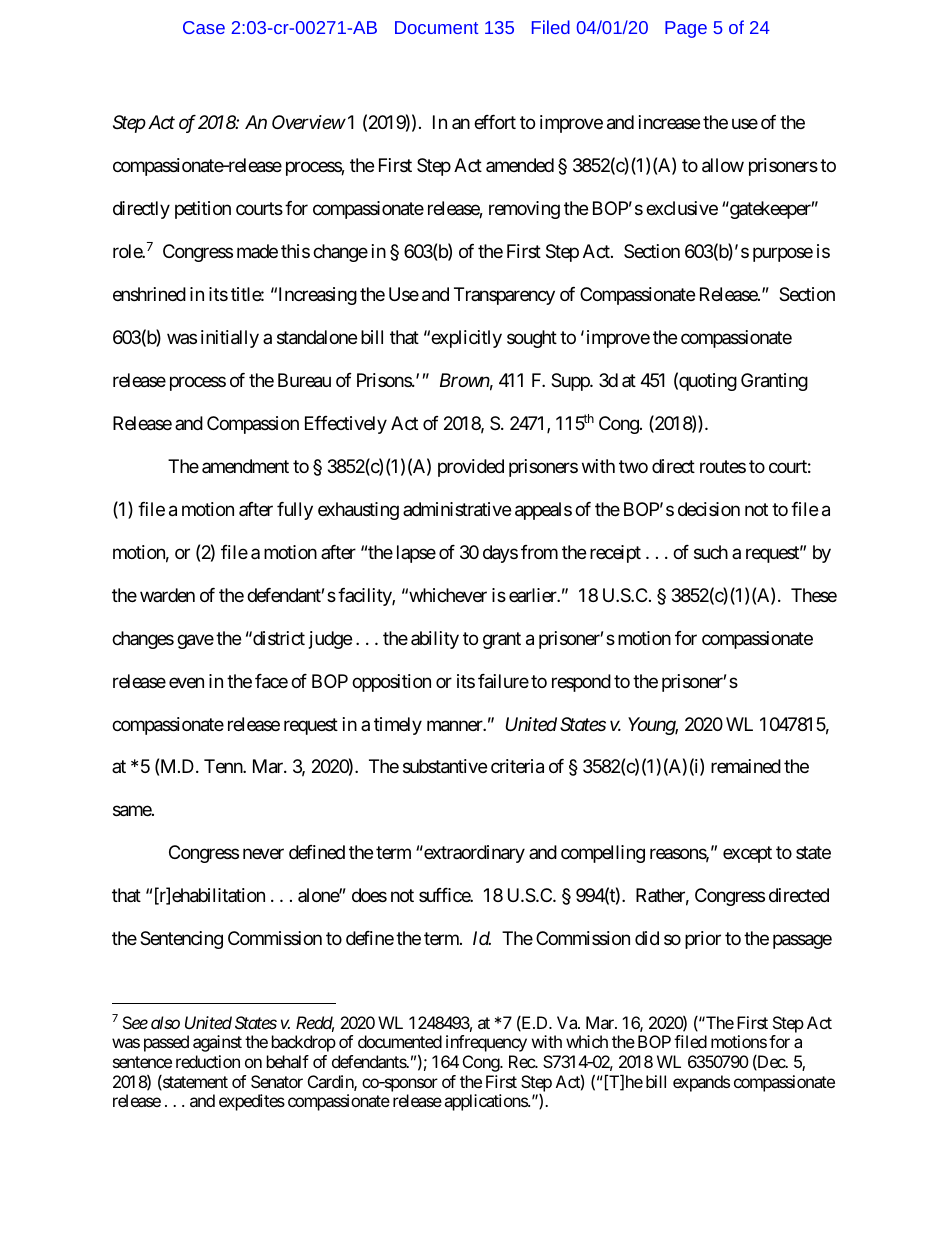 The width and height of the page is (952, 1233). I want to click on Page, so click(686, 29).
